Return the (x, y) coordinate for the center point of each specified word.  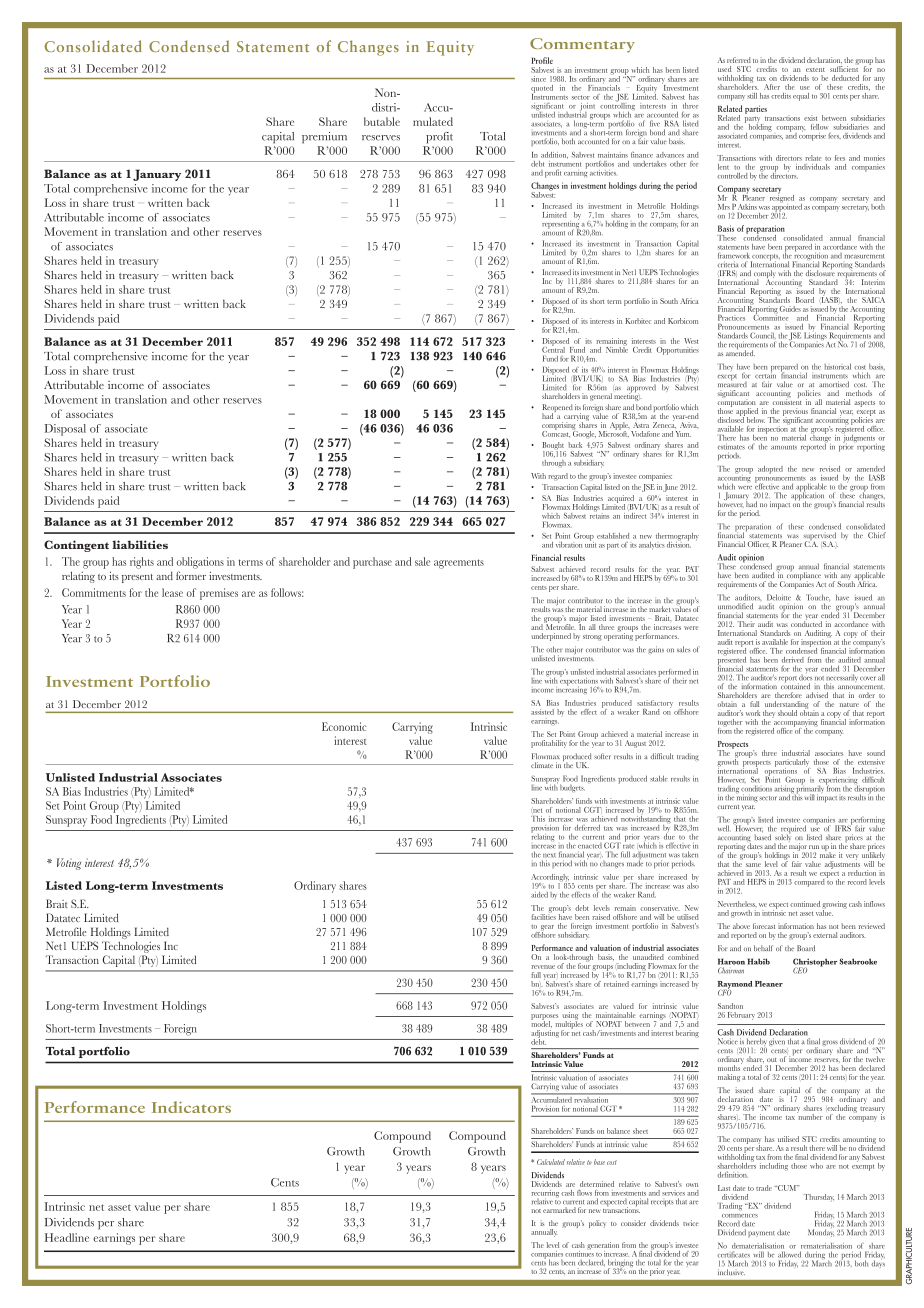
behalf (763, 948)
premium (324, 138)
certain (765, 374)
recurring (545, 1194)
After (772, 87)
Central (553, 349)
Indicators (191, 1107)
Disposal (65, 430)
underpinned (551, 637)
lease (172, 592)
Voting (69, 864)
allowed (789, 1254)
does (805, 676)
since (538, 79)
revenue (543, 967)
